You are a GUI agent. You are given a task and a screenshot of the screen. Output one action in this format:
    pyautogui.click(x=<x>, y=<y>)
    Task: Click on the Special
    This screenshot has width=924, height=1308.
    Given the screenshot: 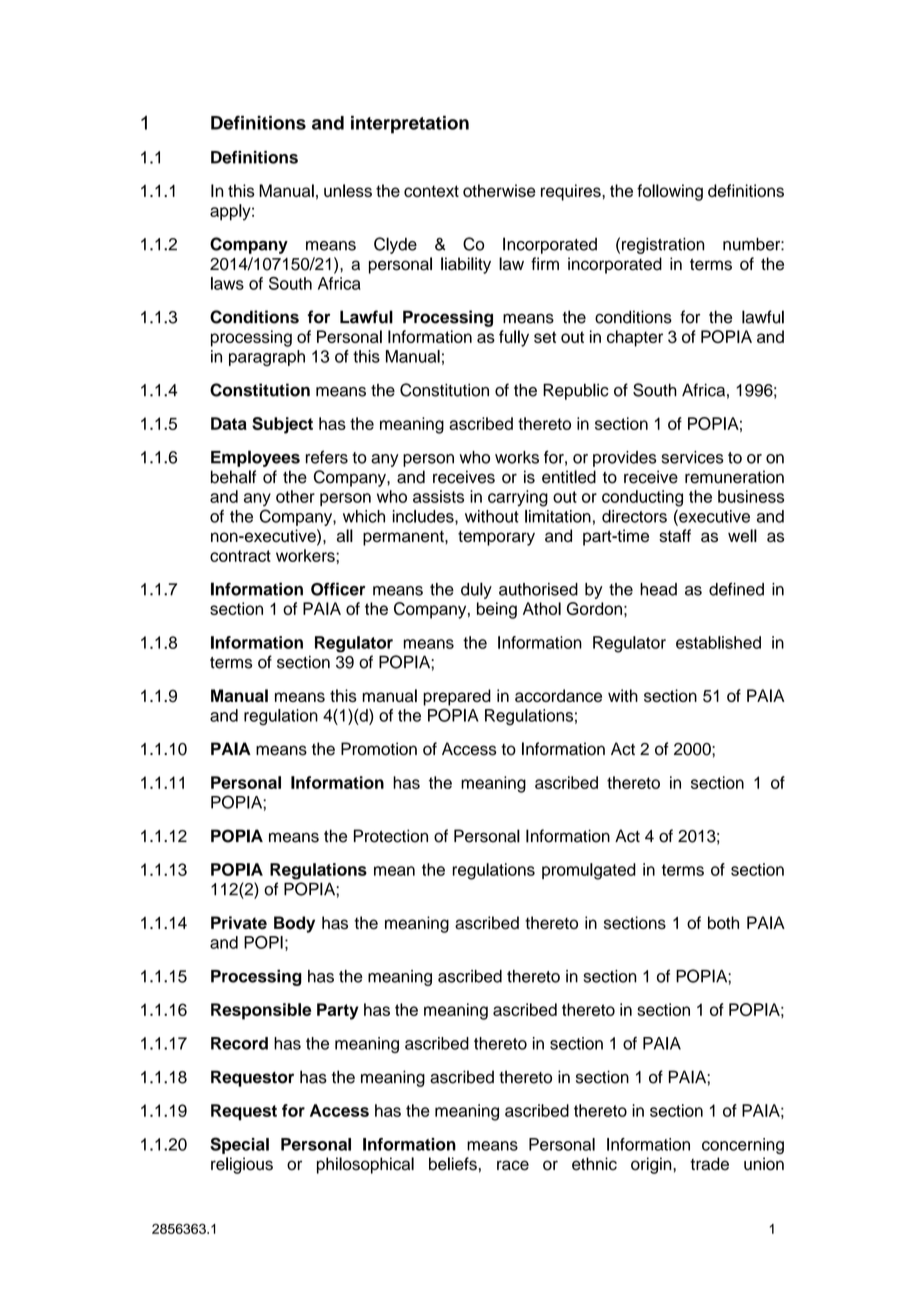 What is the action you would take?
    pyautogui.click(x=239, y=1145)
